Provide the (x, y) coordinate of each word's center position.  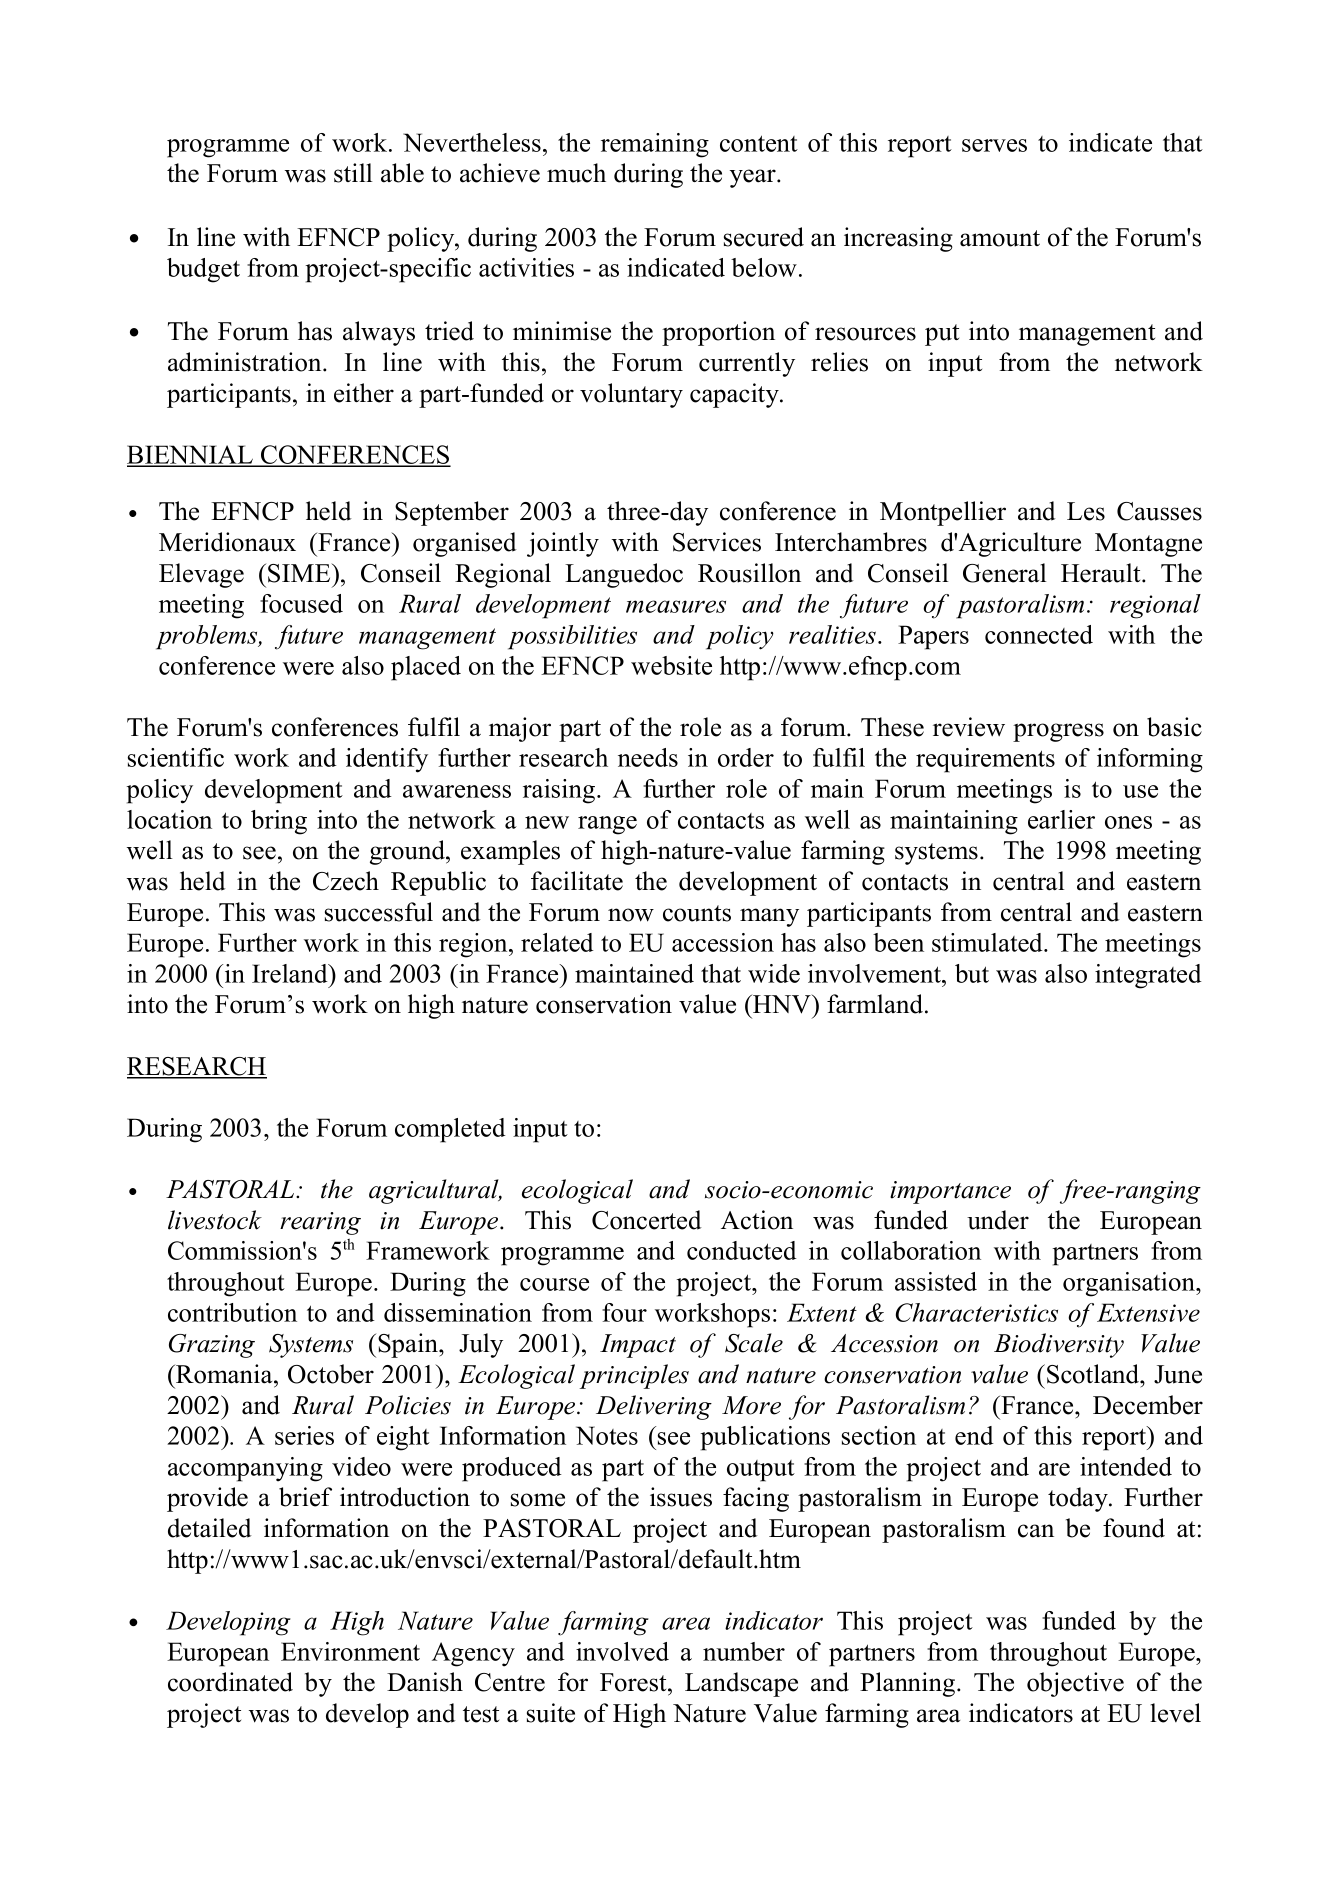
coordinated (230, 1682)
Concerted (647, 1220)
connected (1039, 634)
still (353, 173)
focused (301, 603)
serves (994, 145)
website (671, 665)
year (754, 178)
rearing (320, 1223)
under (998, 1220)
